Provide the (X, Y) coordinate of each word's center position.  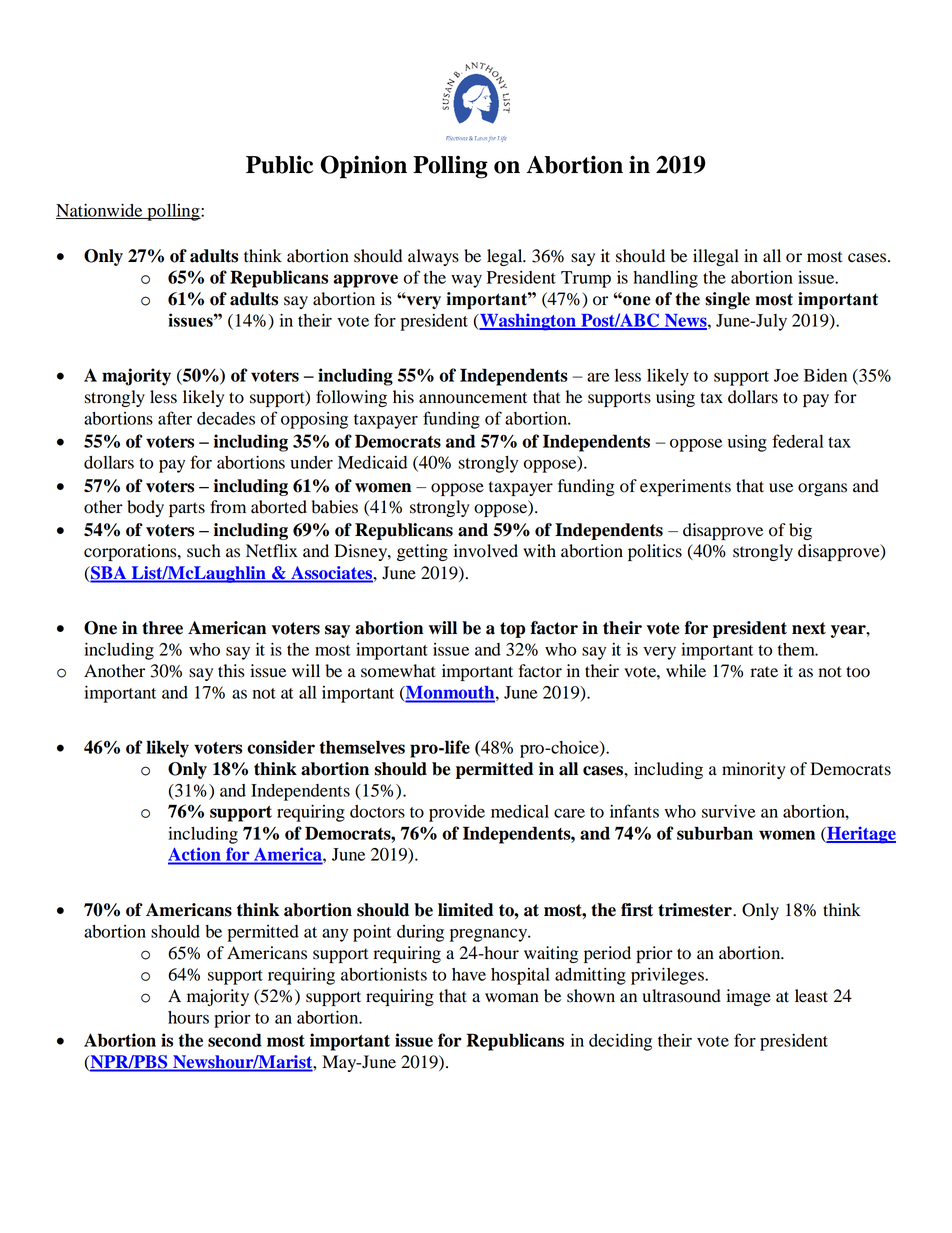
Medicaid (372, 462)
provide (457, 813)
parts (187, 509)
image (748, 997)
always (433, 257)
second (235, 1040)
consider (281, 747)
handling (665, 279)
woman (512, 998)
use (781, 488)
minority (754, 770)
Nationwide (100, 211)
